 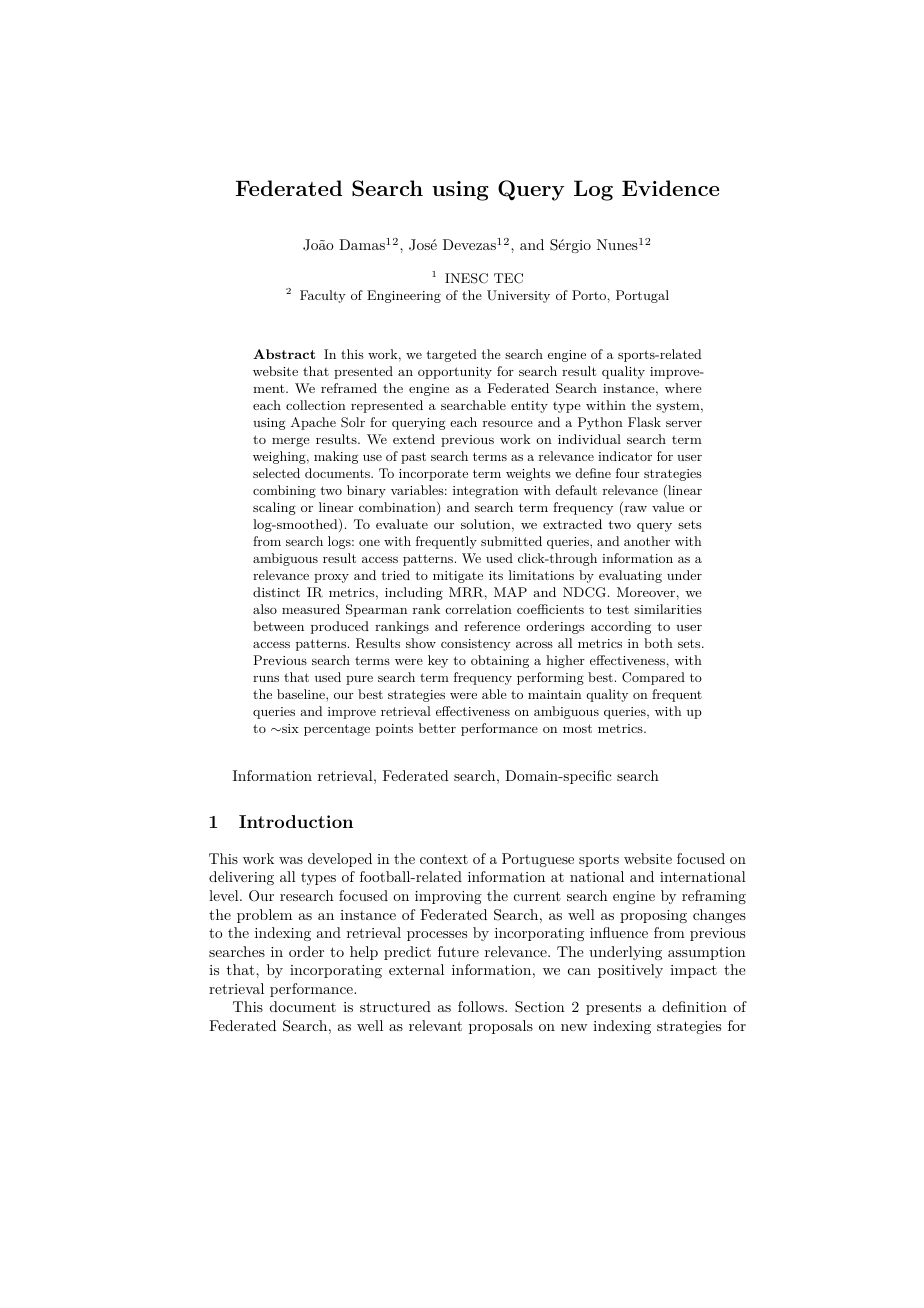 I want to click on similarities, so click(x=668, y=609).
